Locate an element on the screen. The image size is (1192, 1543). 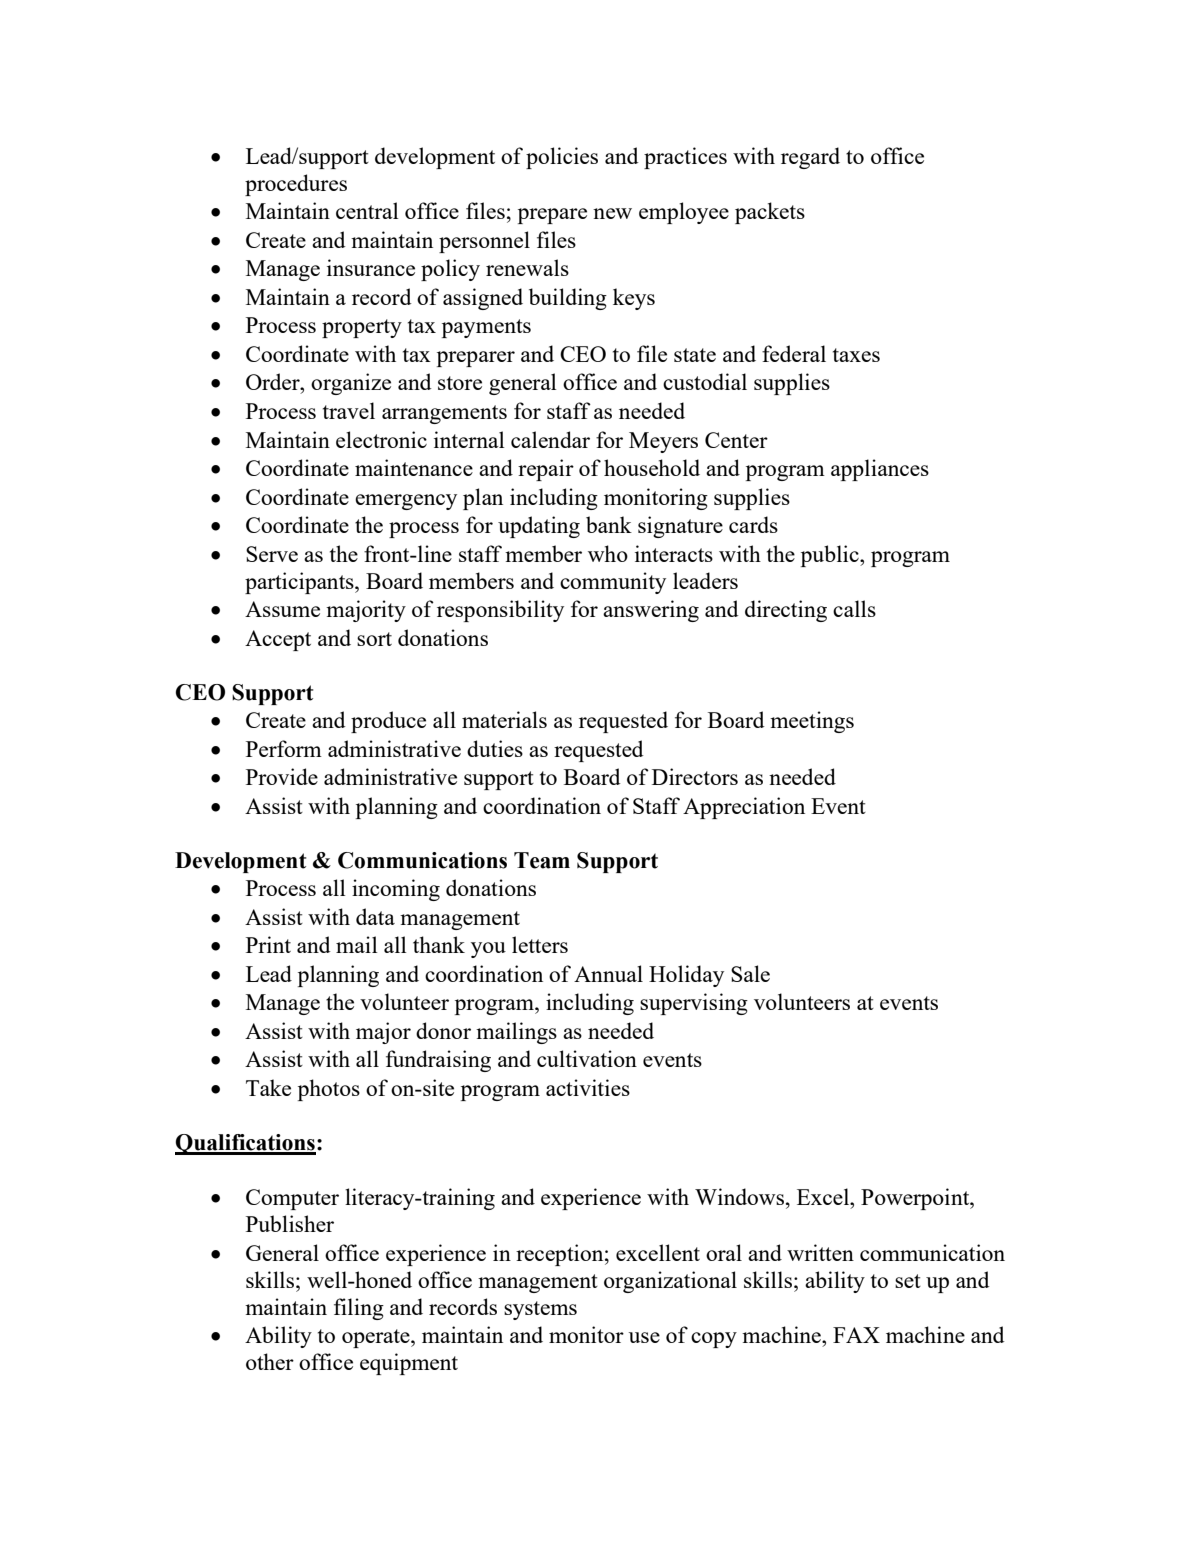
regard is located at coordinates (810, 158).
